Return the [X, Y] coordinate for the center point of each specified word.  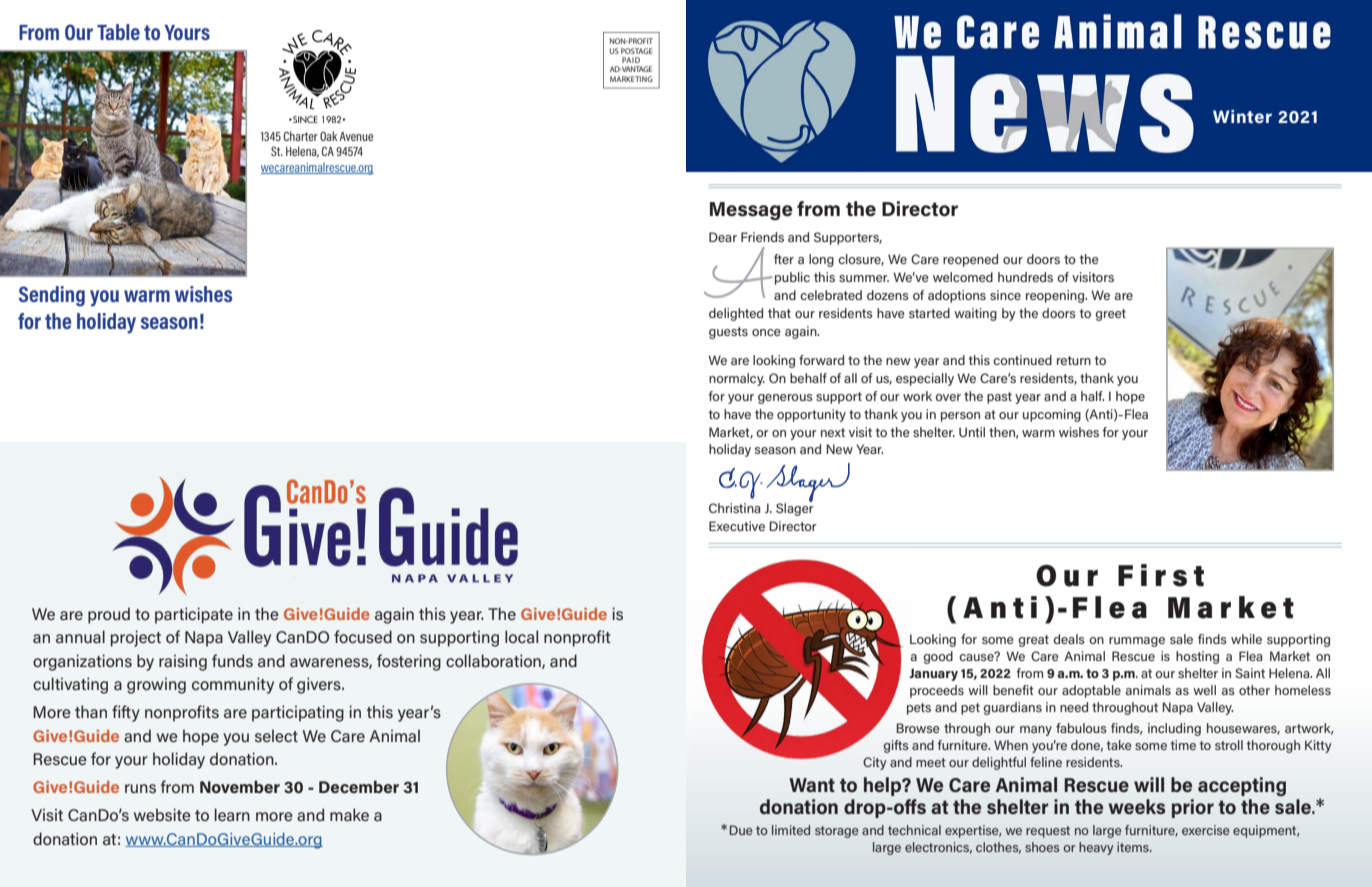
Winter [1242, 116]
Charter [300, 136]
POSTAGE [637, 51]
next [833, 432]
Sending [52, 296]
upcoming [1052, 415]
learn [232, 814]
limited [791, 830]
